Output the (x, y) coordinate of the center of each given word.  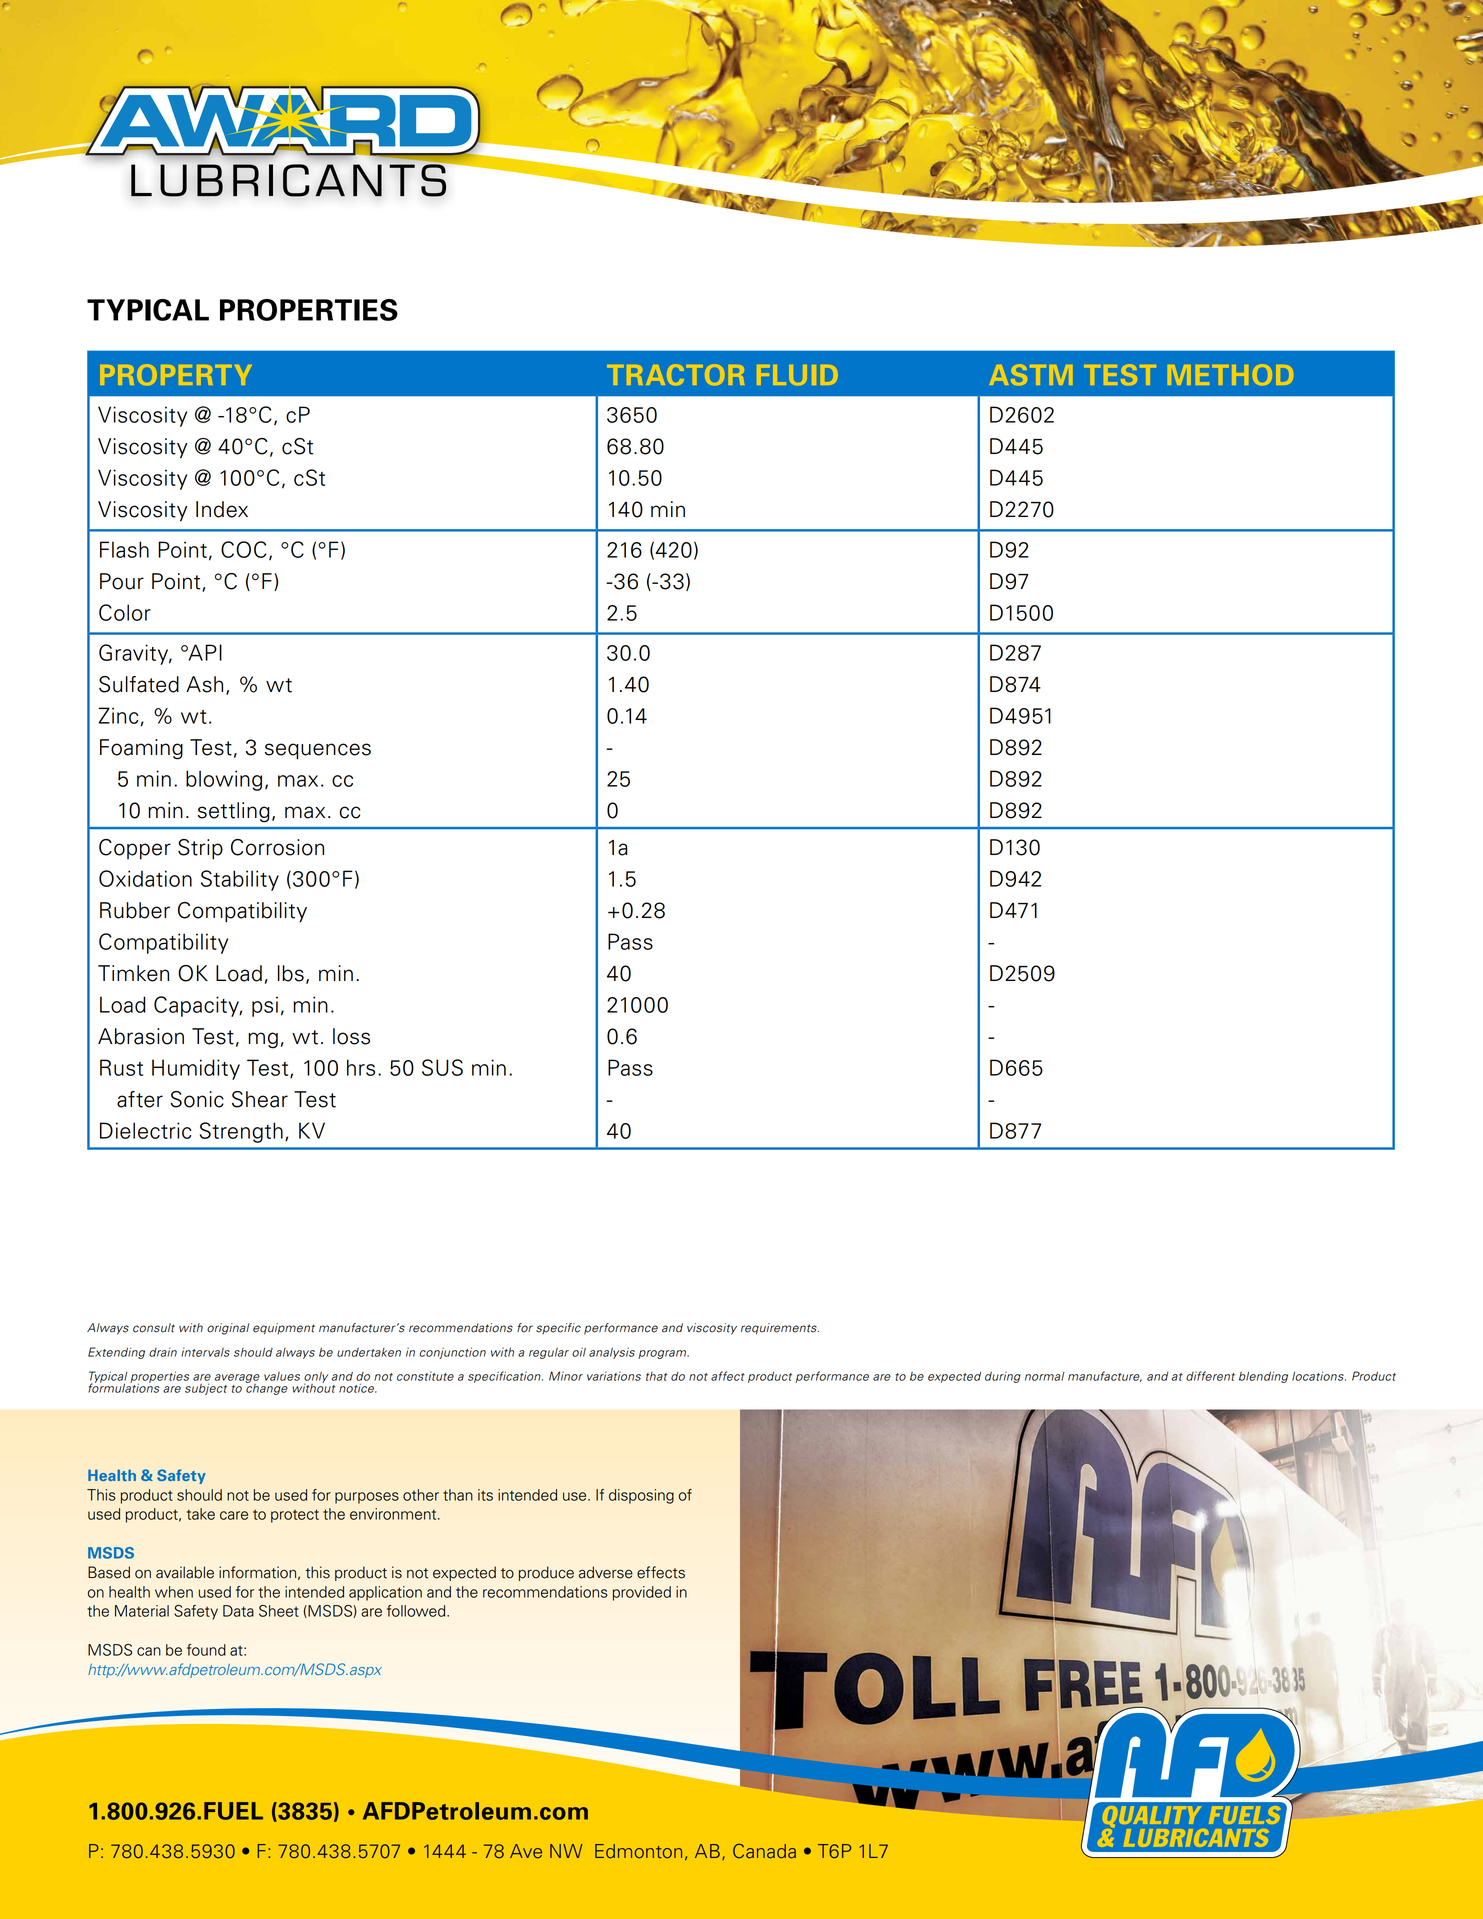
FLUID (797, 375)
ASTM (1031, 375)
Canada (764, 1851)
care (234, 1515)
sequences (318, 751)
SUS (442, 1067)
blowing (224, 780)
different (1210, 1376)
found (206, 1650)
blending (1263, 1377)
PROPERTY (176, 375)
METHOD (1230, 375)
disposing (641, 1496)
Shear (260, 1099)
